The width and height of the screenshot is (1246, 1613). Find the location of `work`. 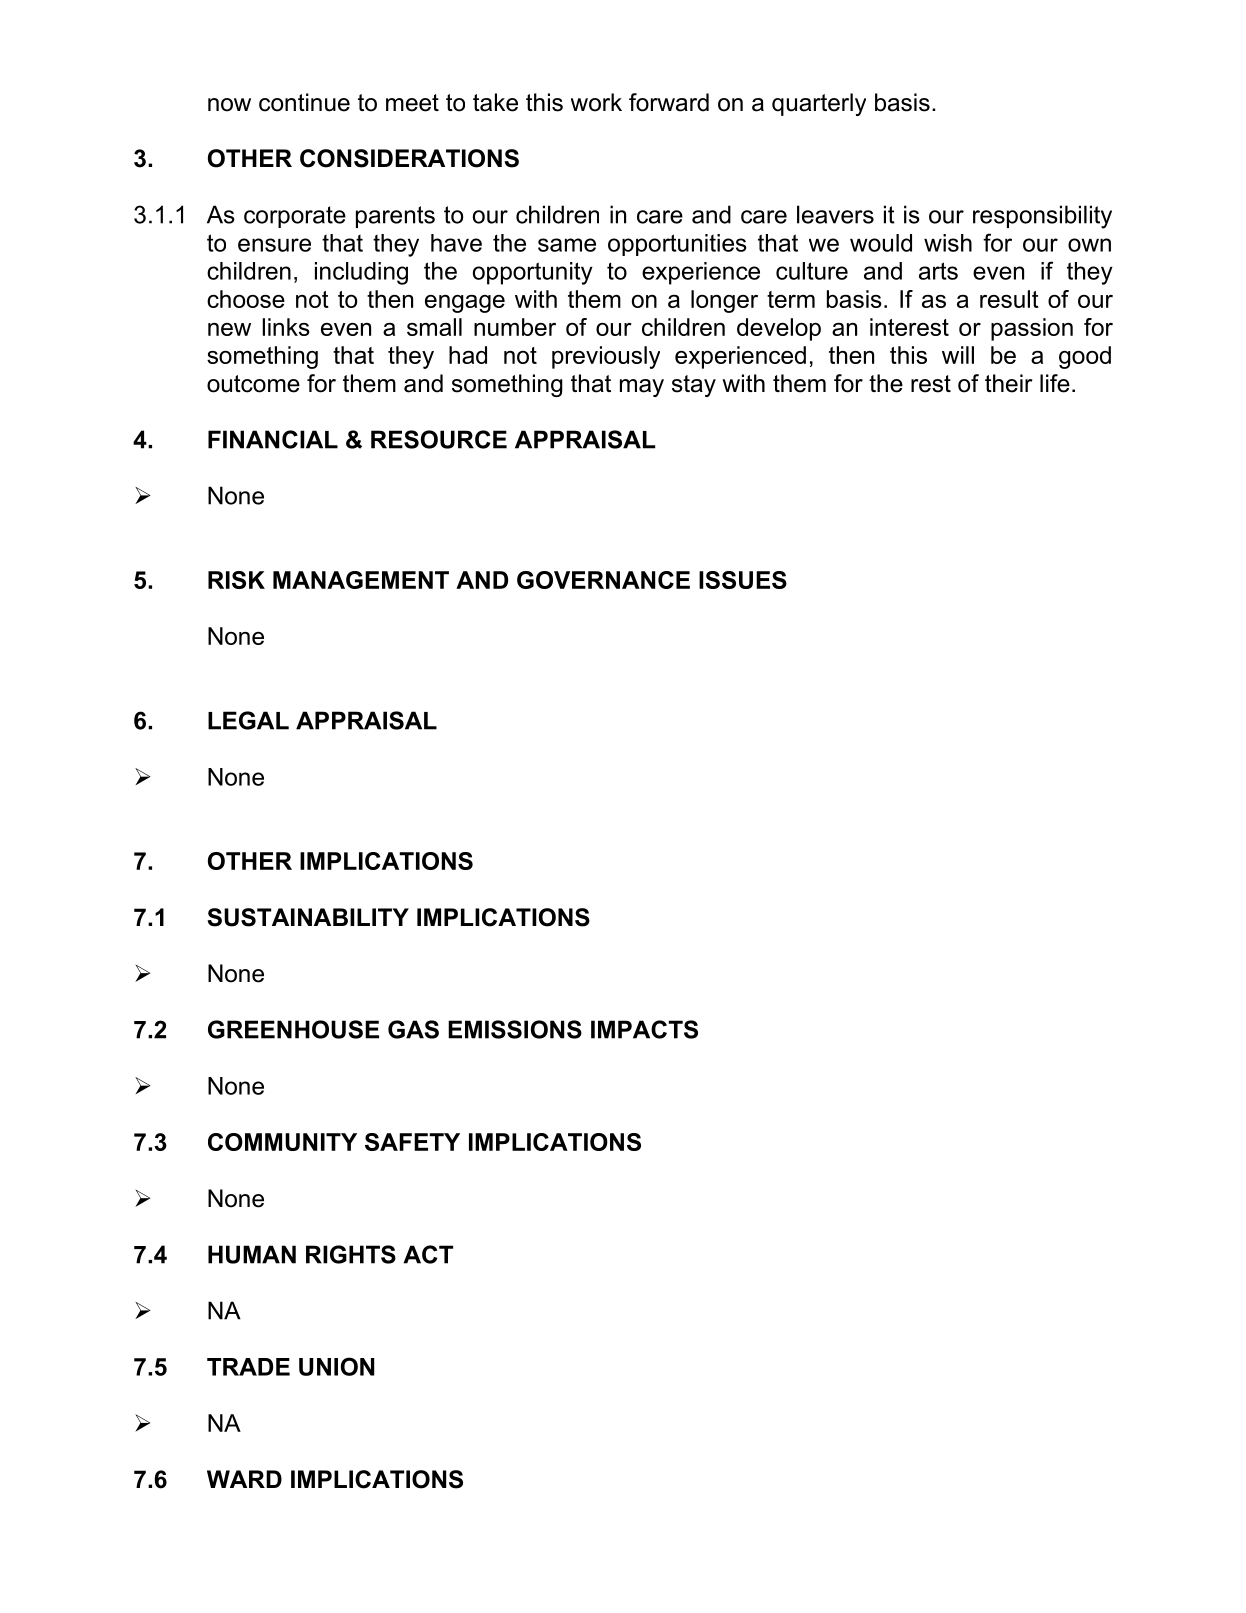

work is located at coordinates (596, 102).
